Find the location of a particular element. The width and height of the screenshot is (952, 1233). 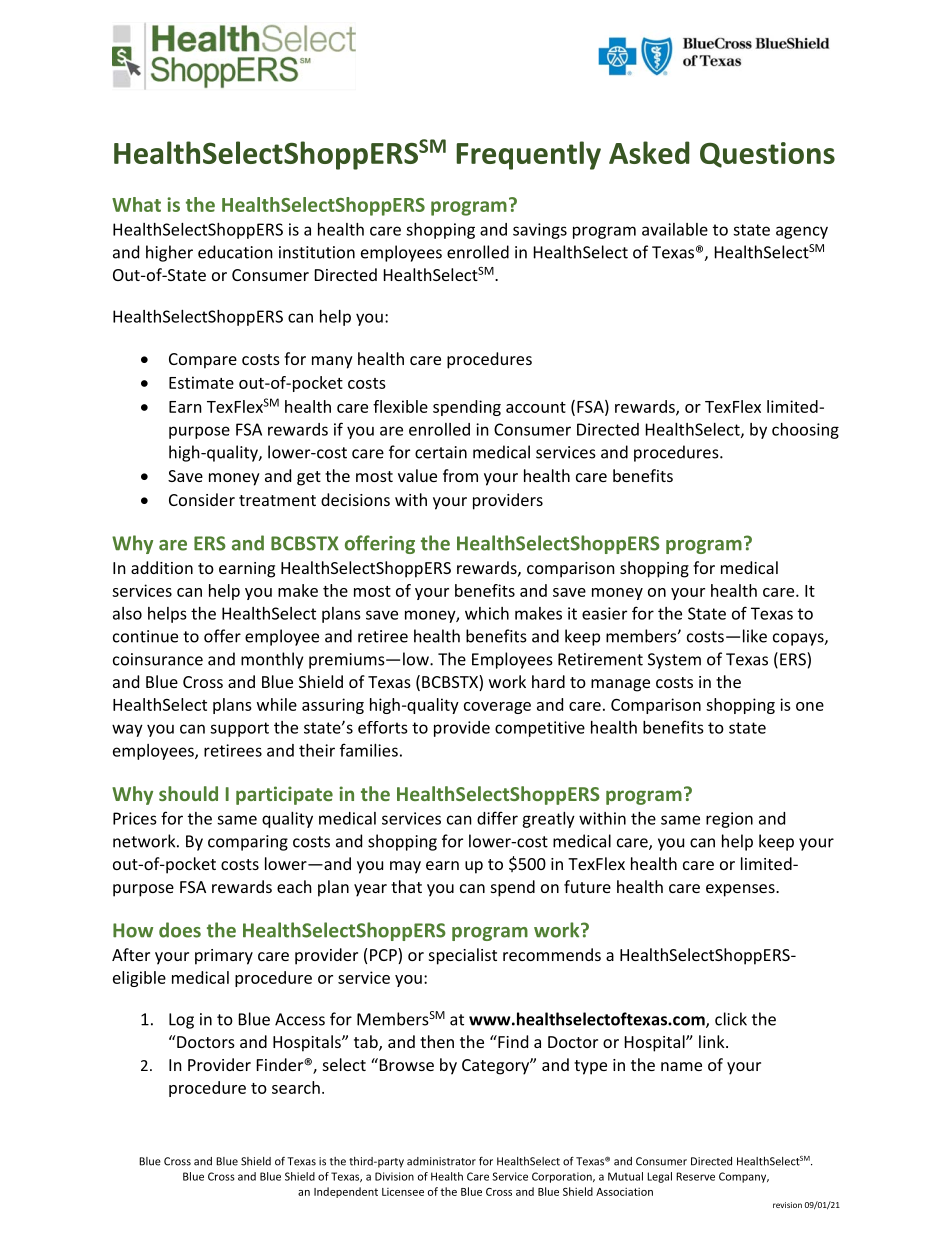

region is located at coordinates (729, 820).
